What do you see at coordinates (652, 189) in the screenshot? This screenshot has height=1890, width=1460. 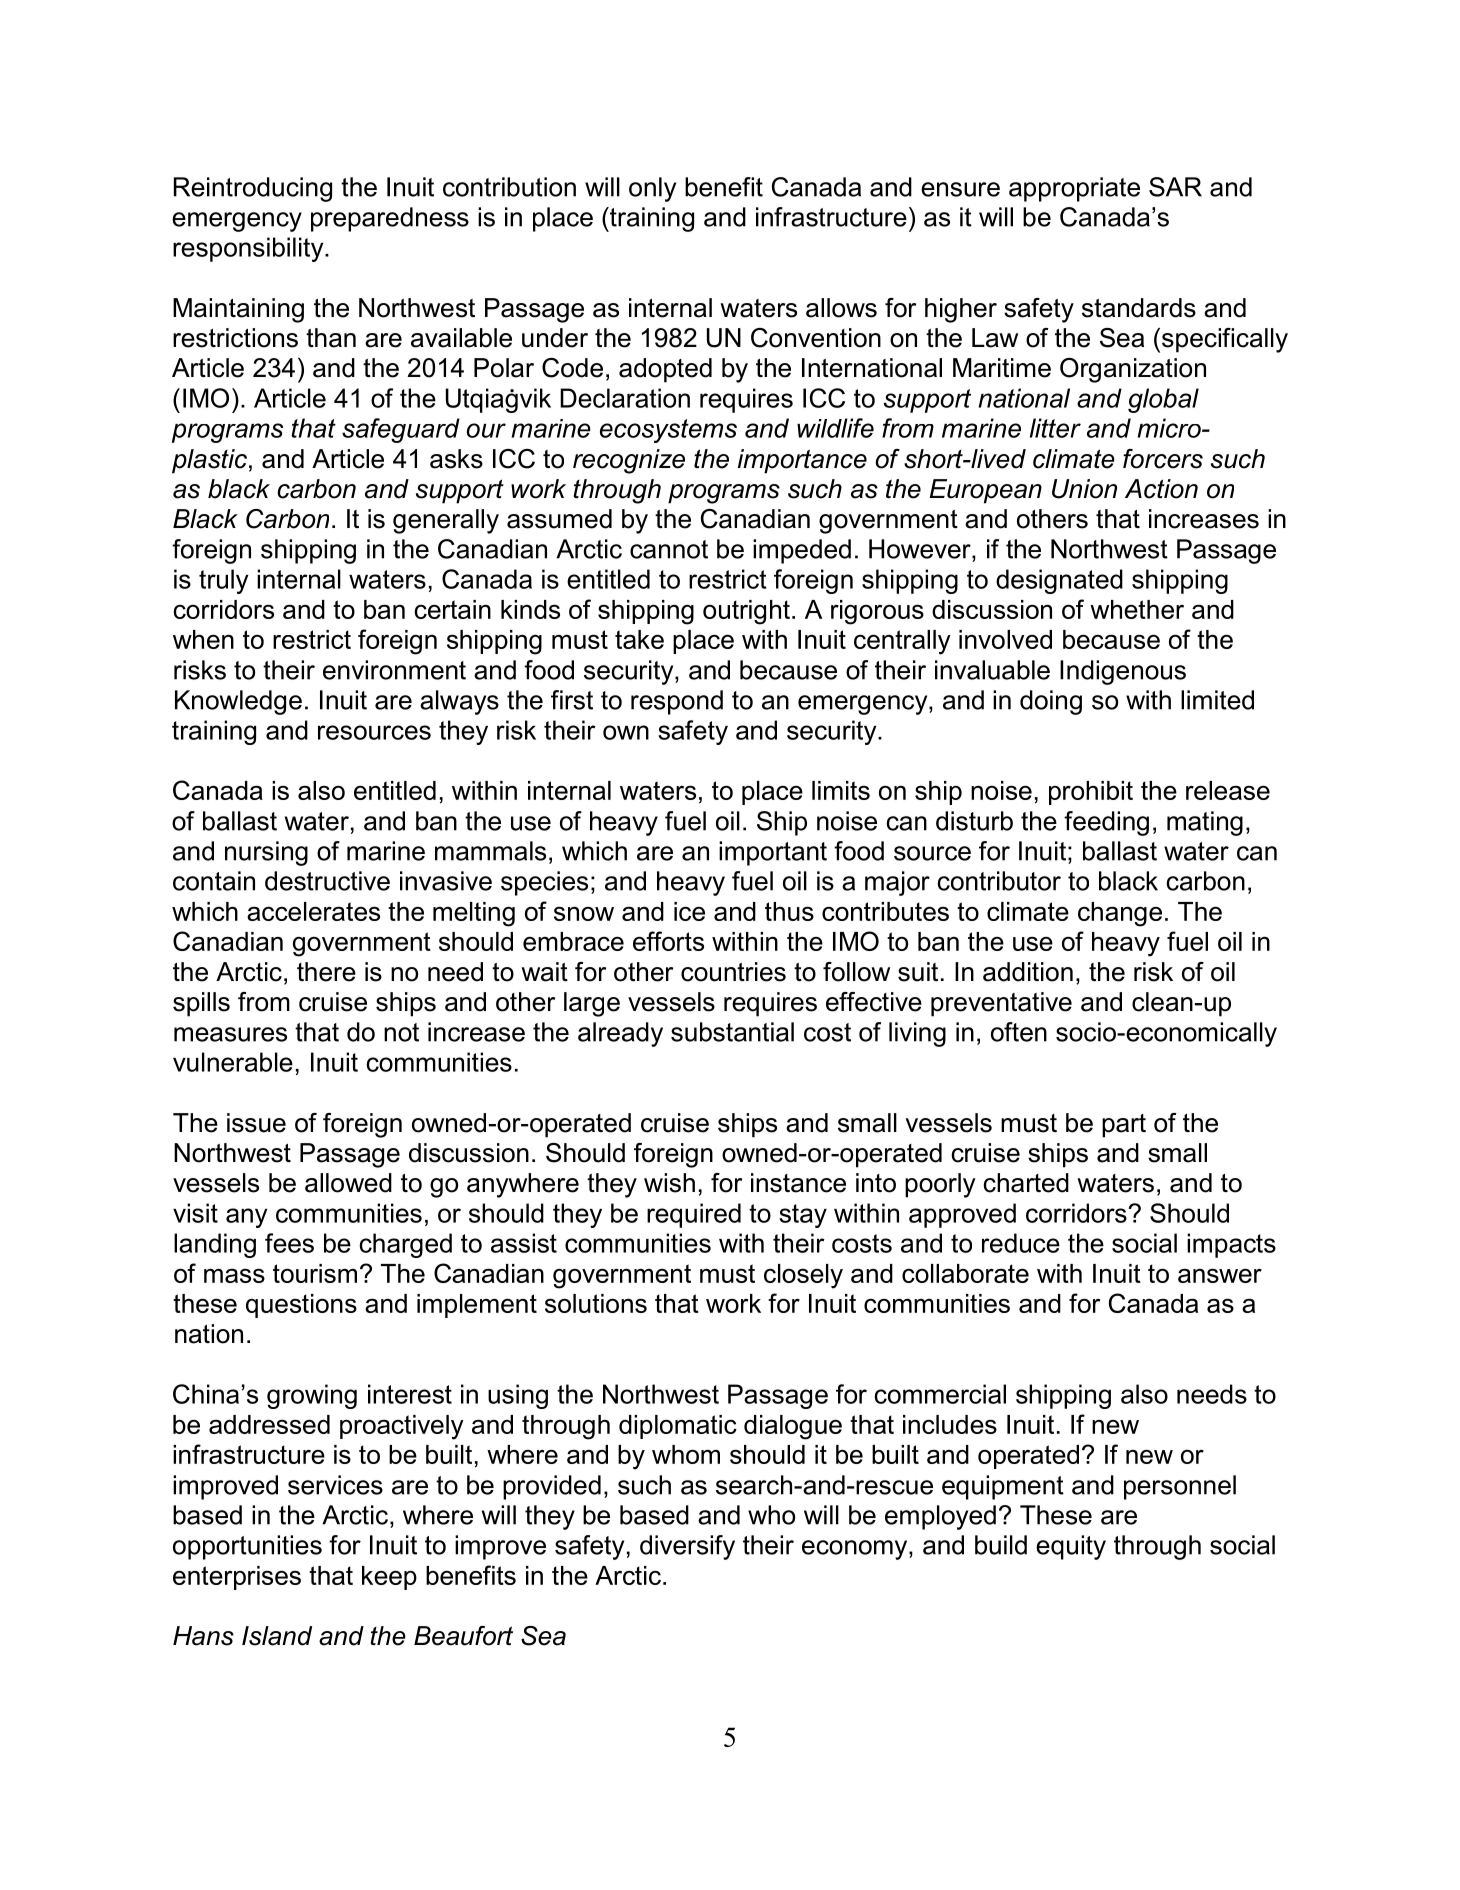 I see `only` at bounding box center [652, 189].
